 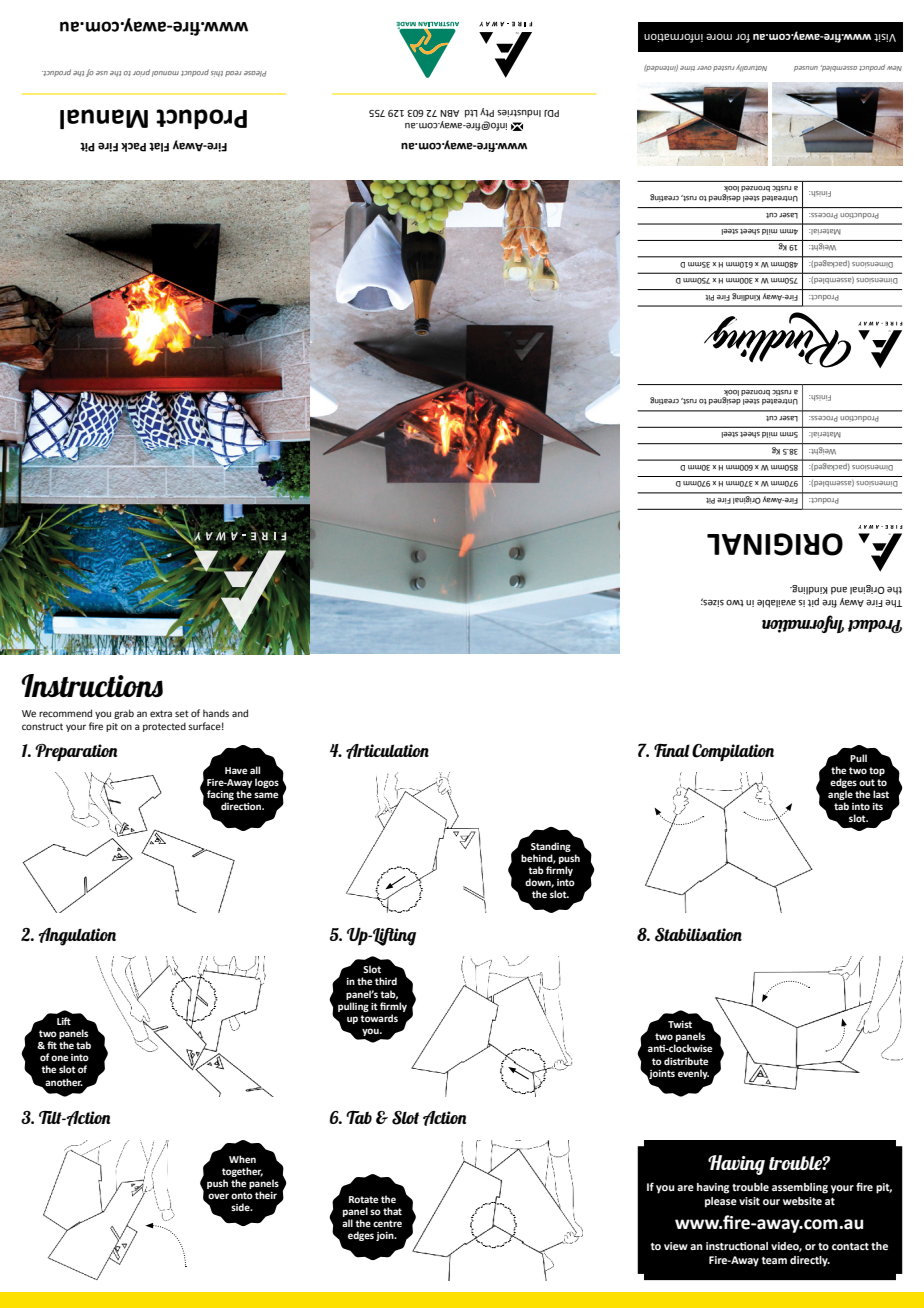 I want to click on onto, so click(x=242, y=1195).
